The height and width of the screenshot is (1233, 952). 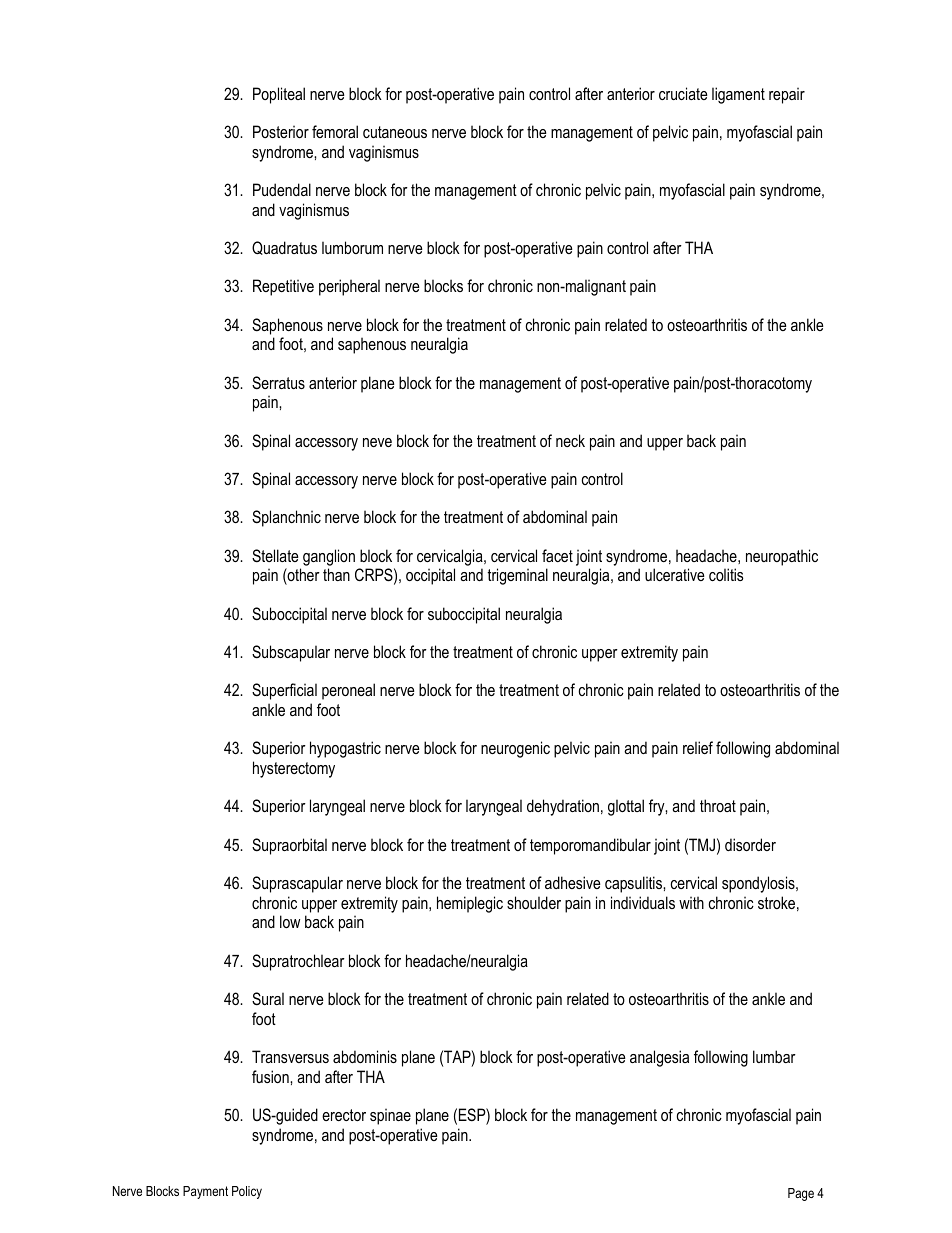 What do you see at coordinates (279, 95) in the screenshot?
I see `Popliteal` at bounding box center [279, 95].
